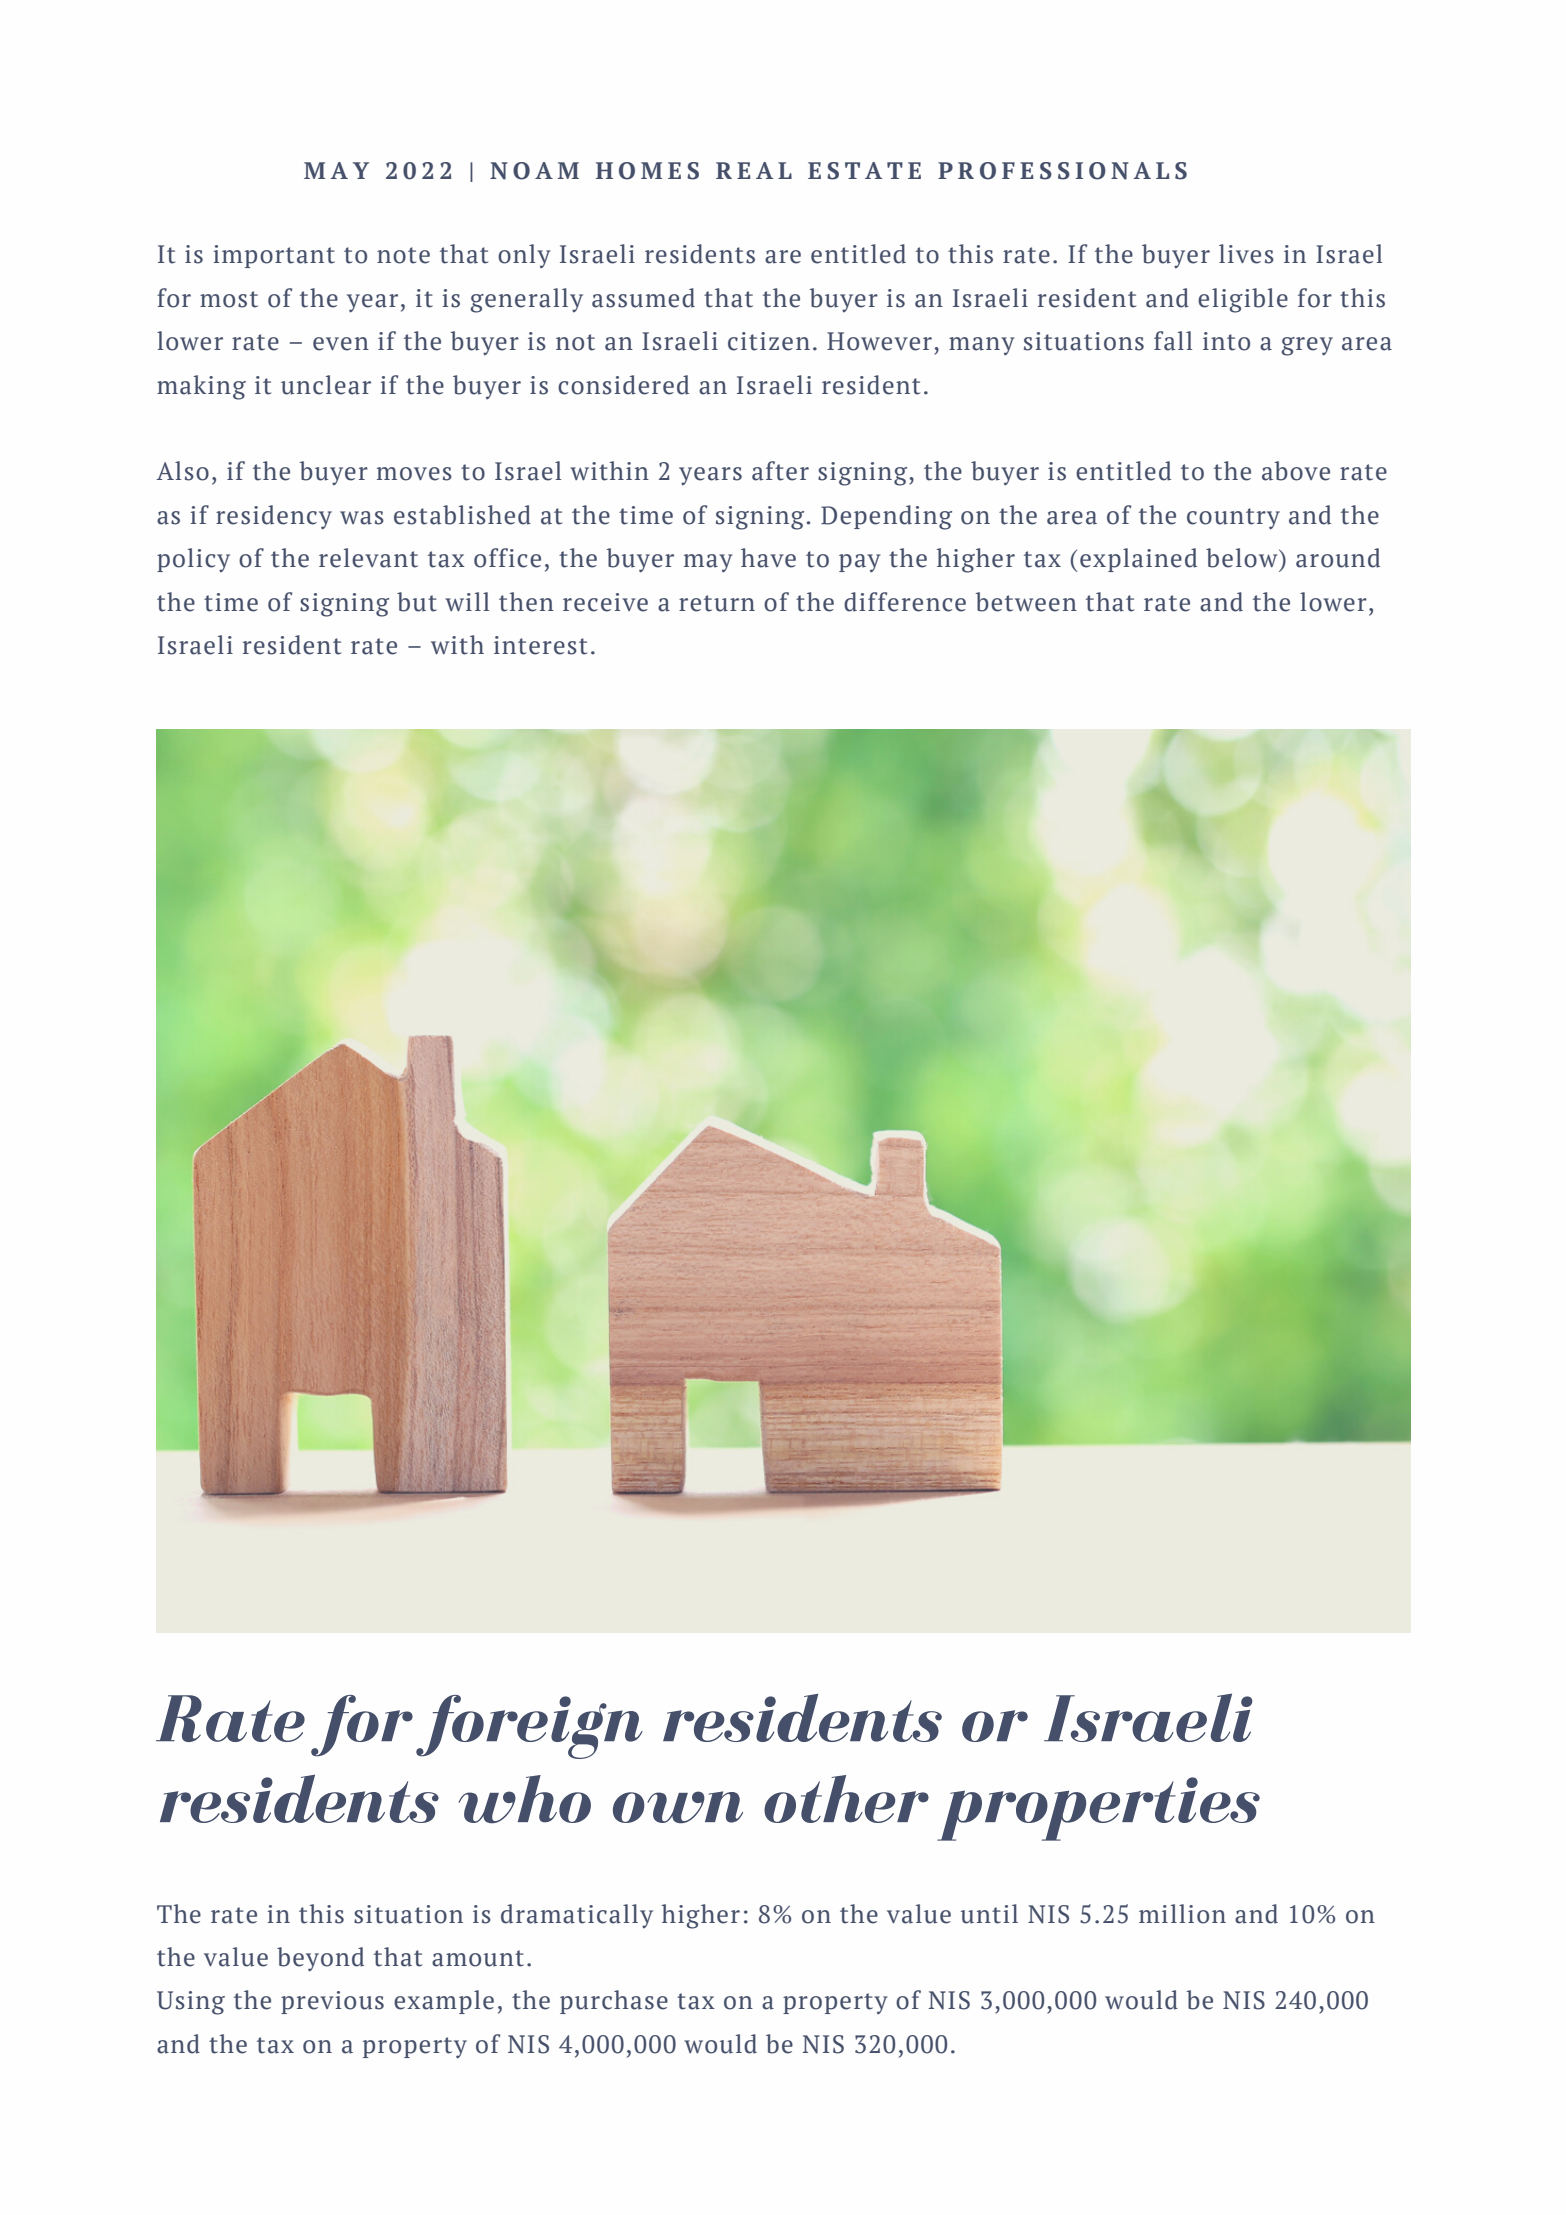  Describe the element at coordinates (1182, 1914) in the image. I see `million` at that location.
